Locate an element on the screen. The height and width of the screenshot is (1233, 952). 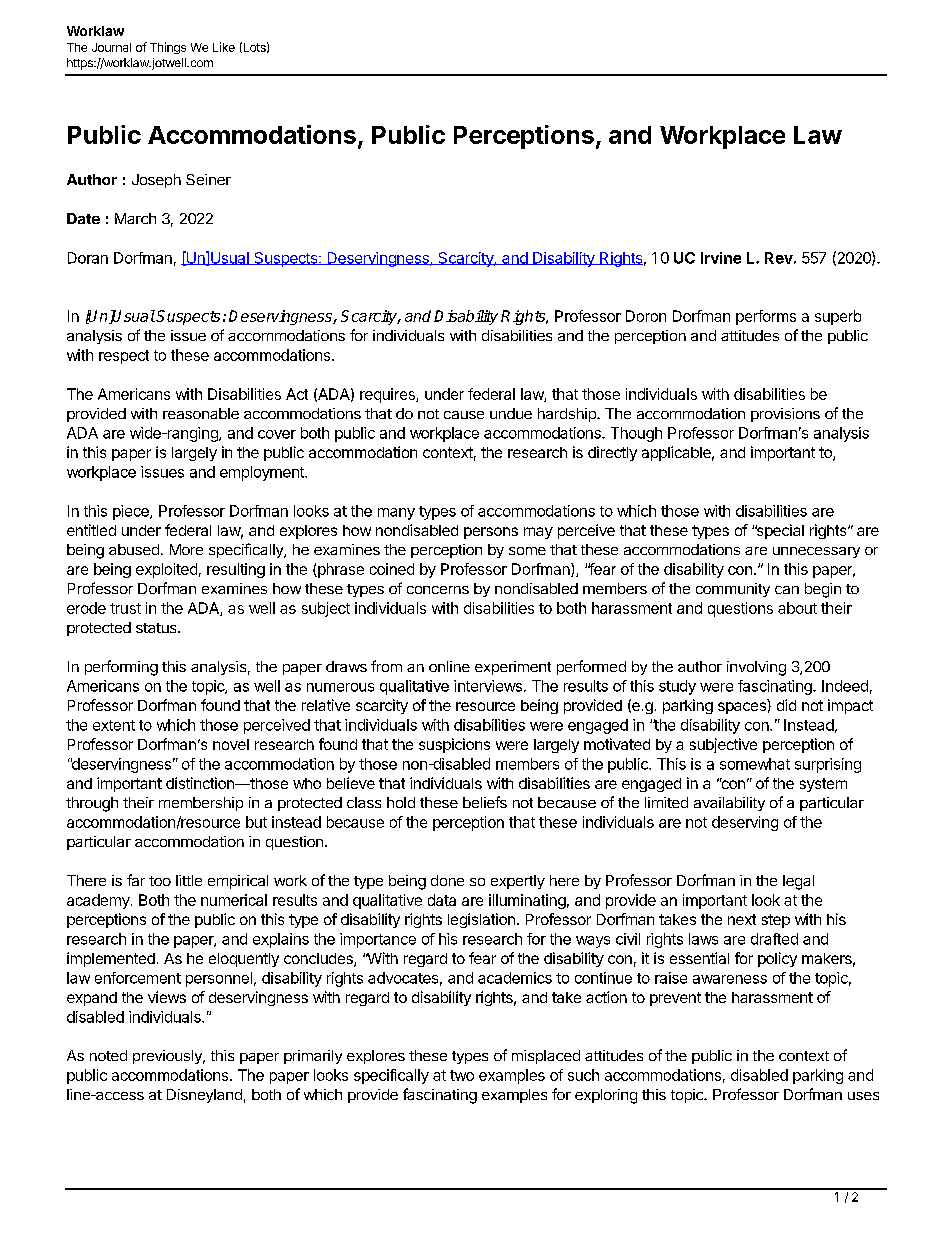
exploited is located at coordinates (166, 570).
